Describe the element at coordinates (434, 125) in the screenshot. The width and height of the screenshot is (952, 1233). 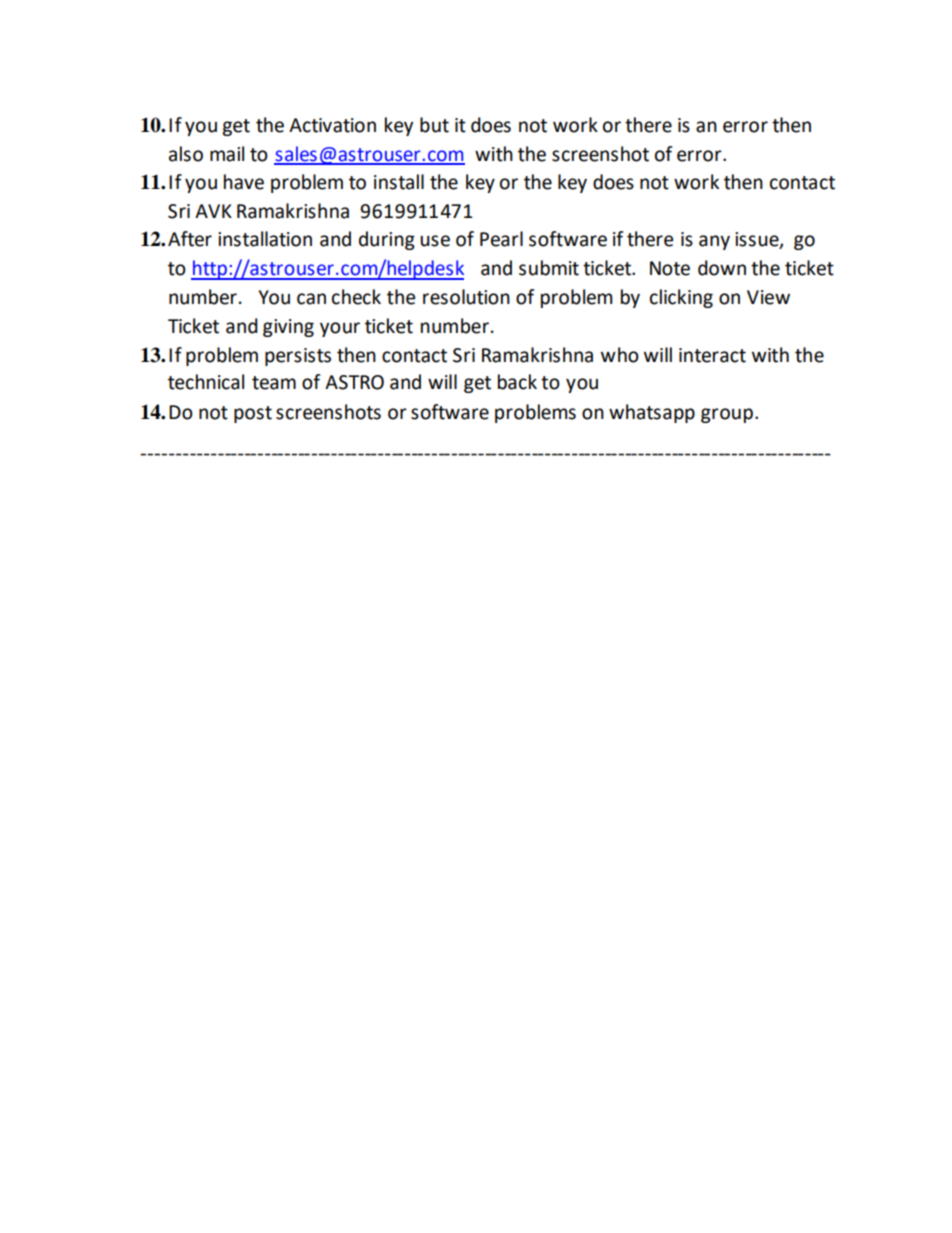
I see `but` at that location.
